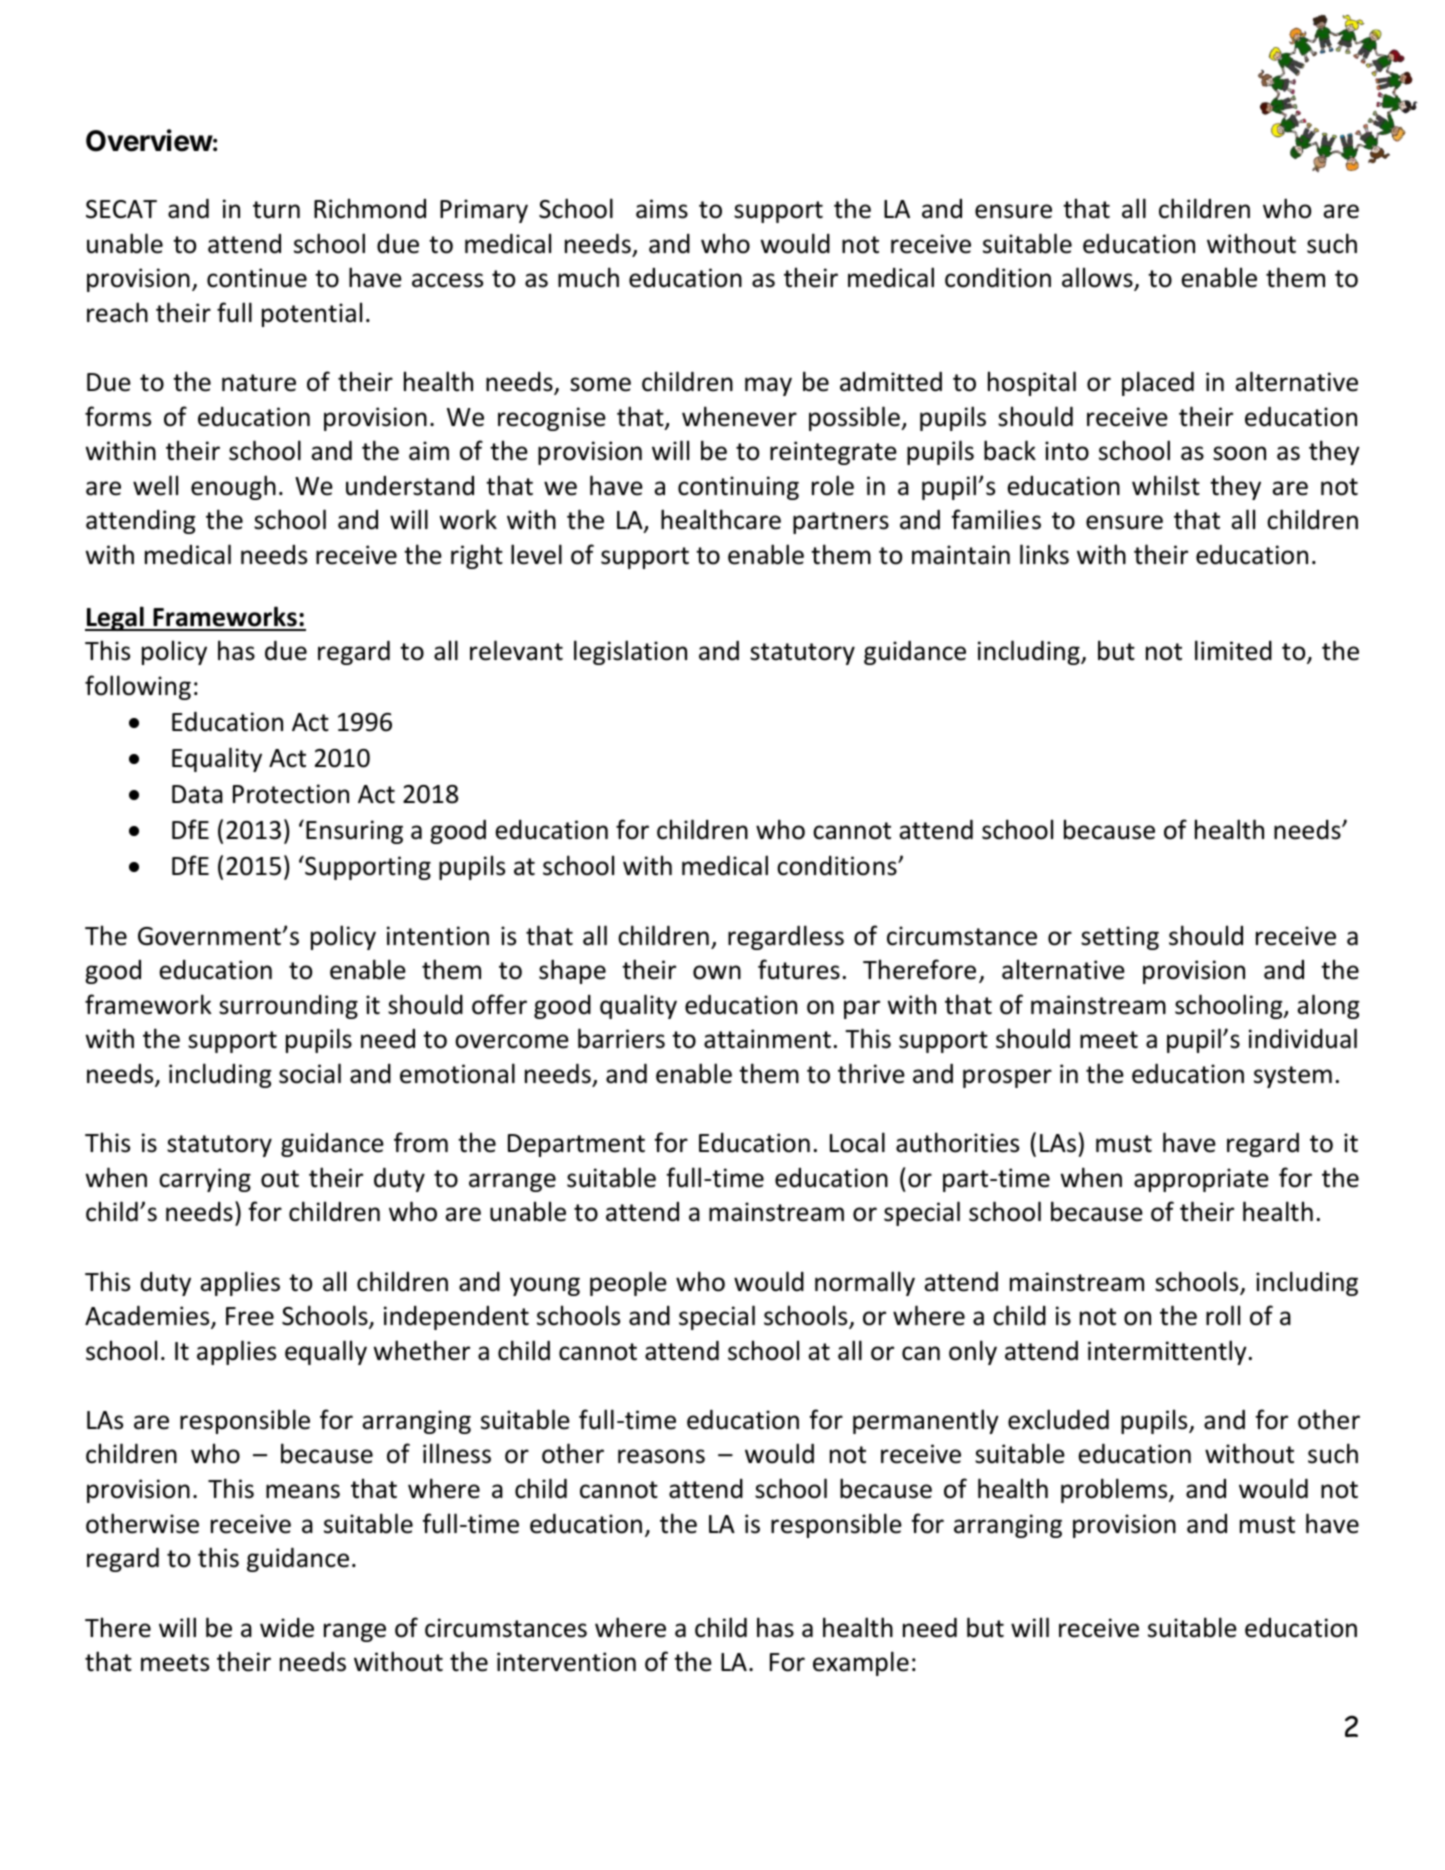 This document has height=1870, width=1445. I want to click on people, so click(628, 1283).
